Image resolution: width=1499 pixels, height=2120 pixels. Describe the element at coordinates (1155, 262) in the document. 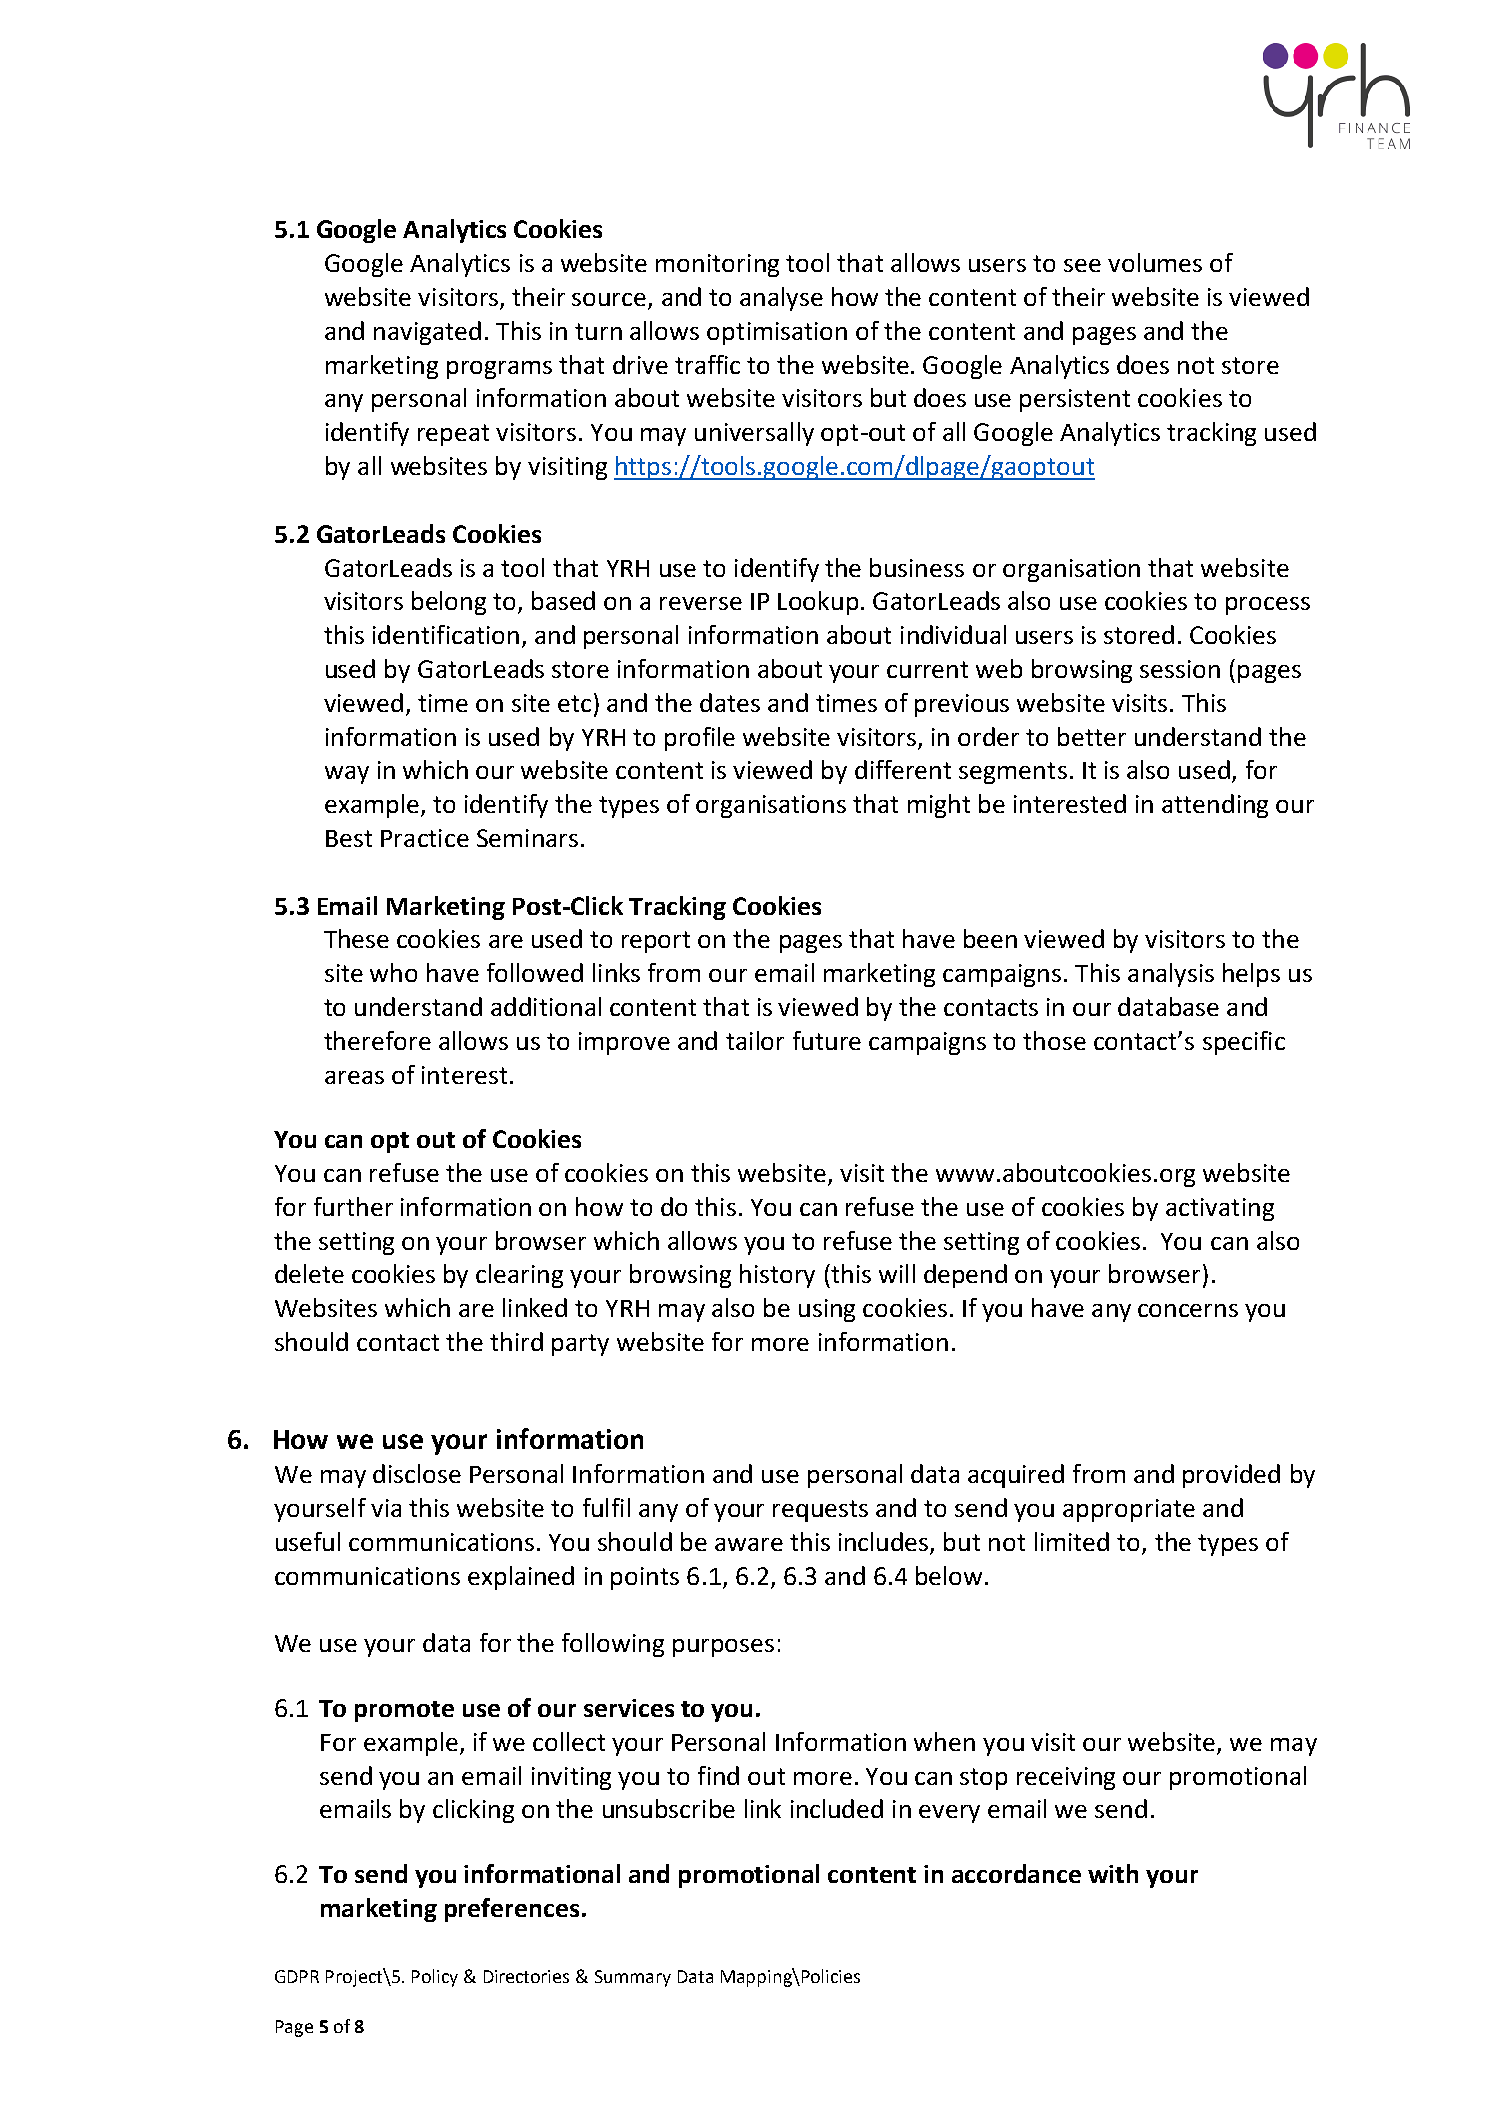

I see `volumes` at that location.
